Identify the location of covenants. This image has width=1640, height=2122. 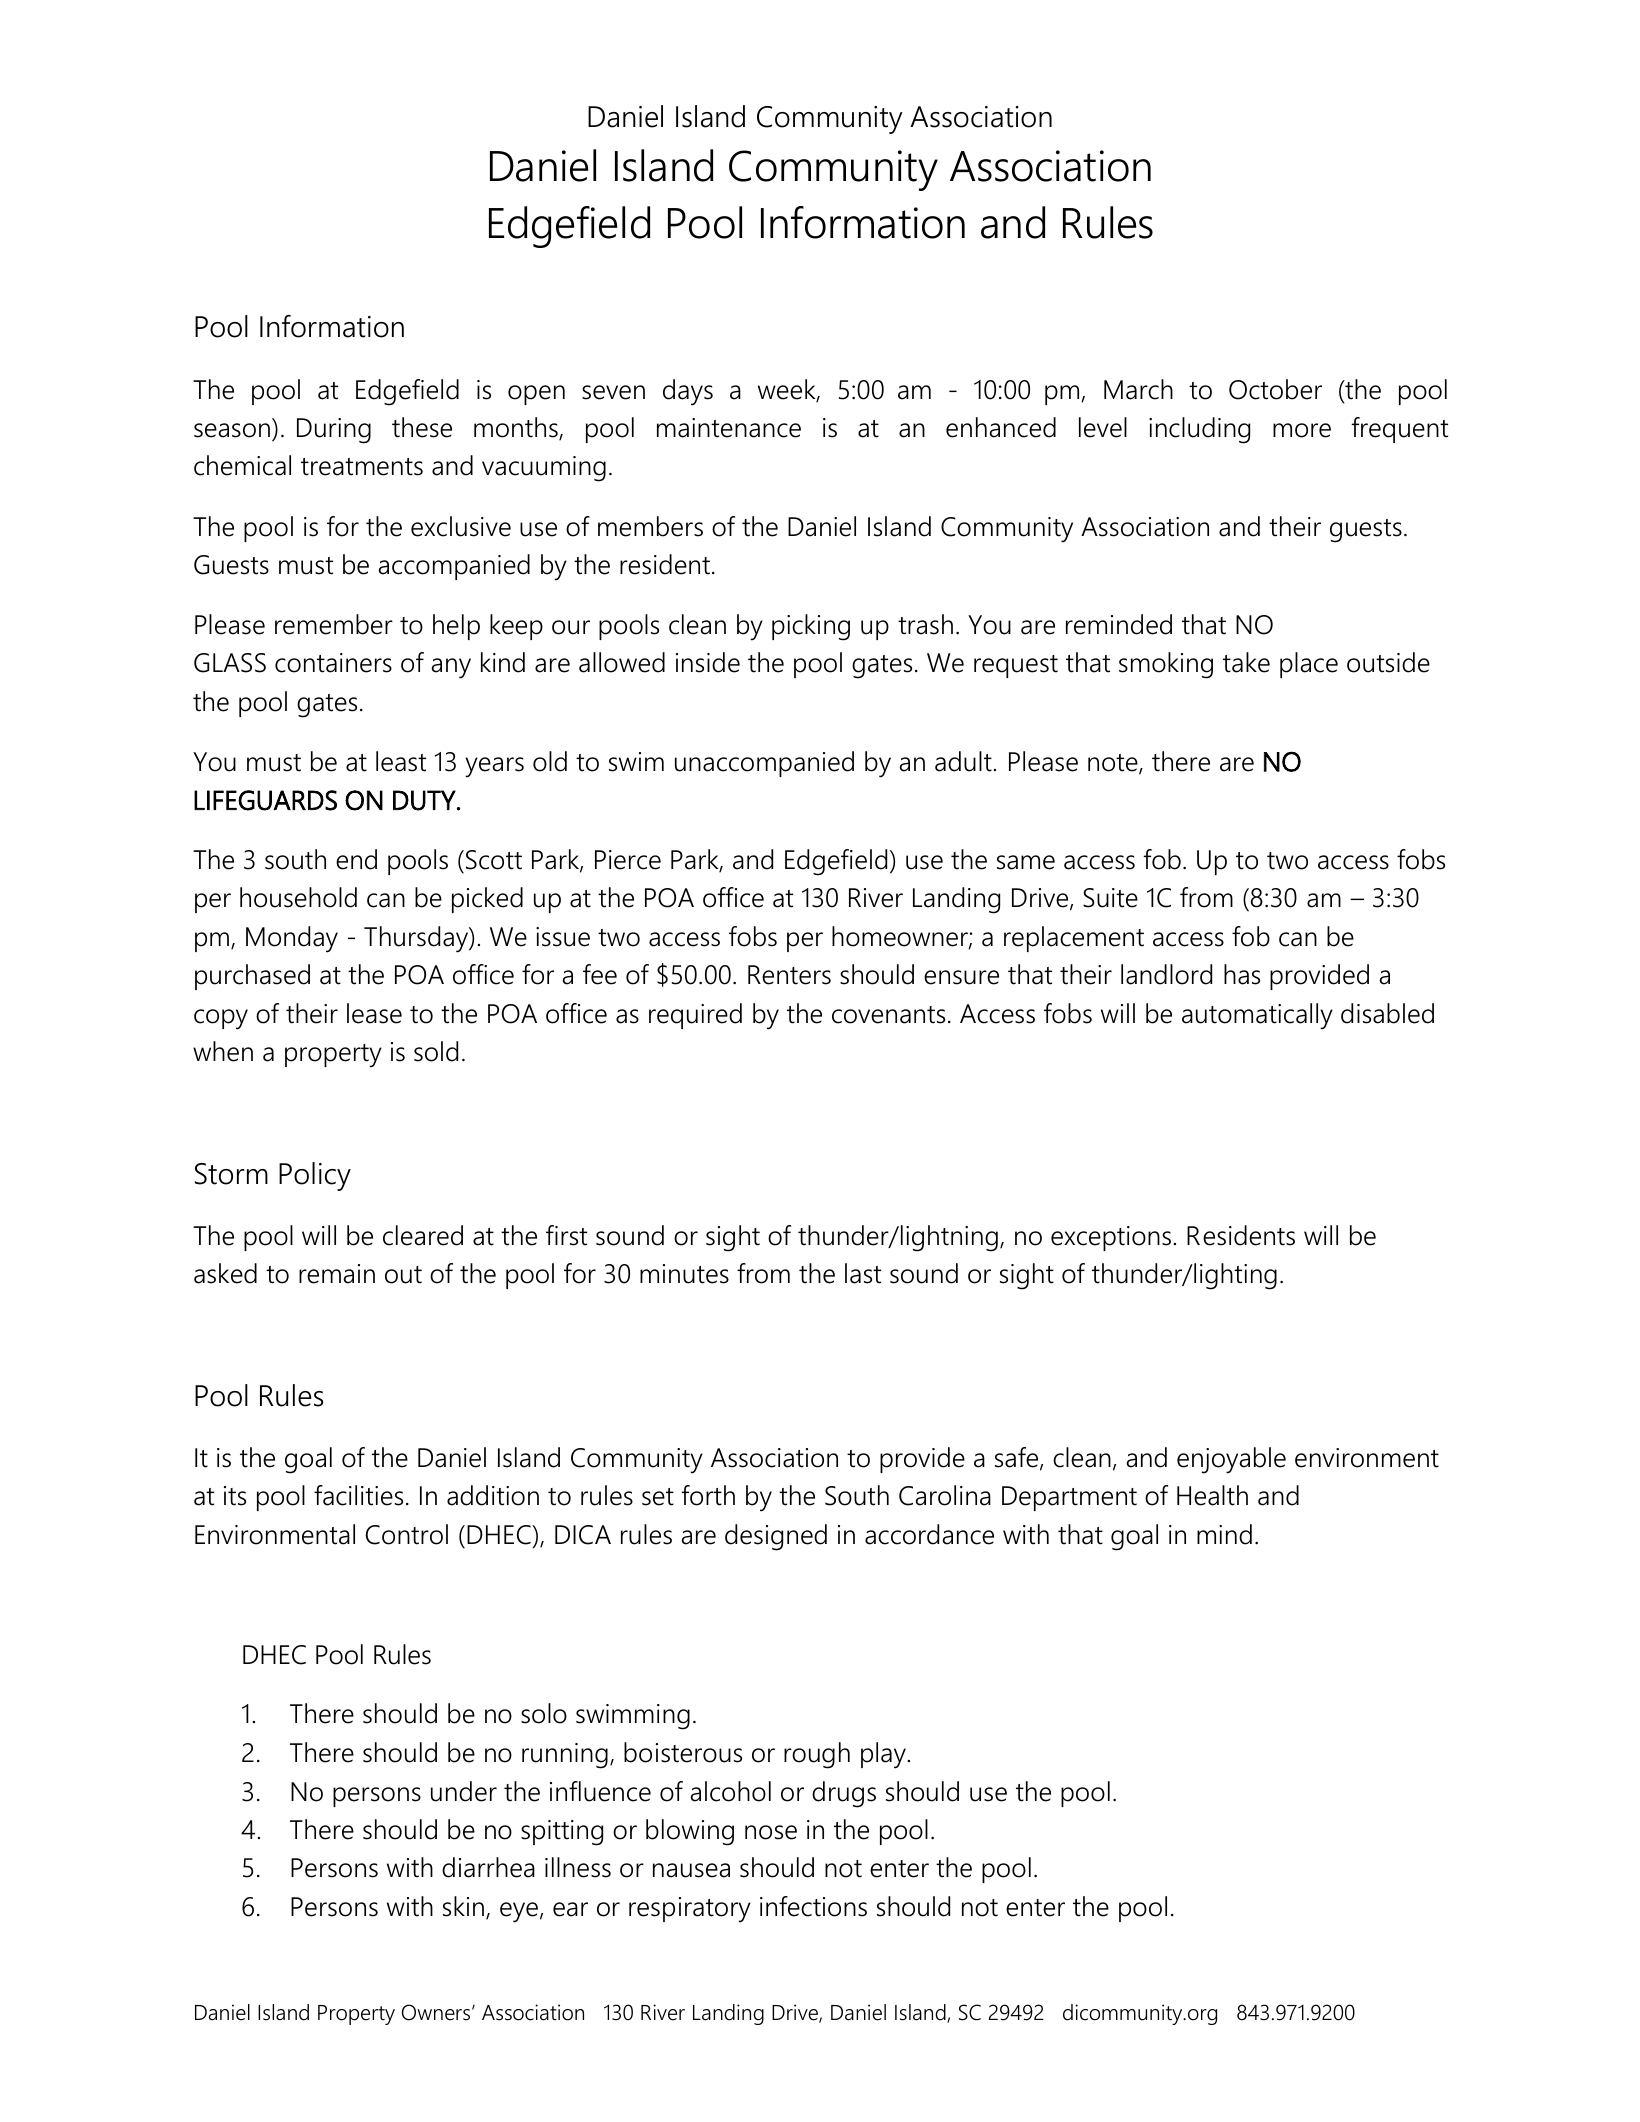
(888, 1015).
